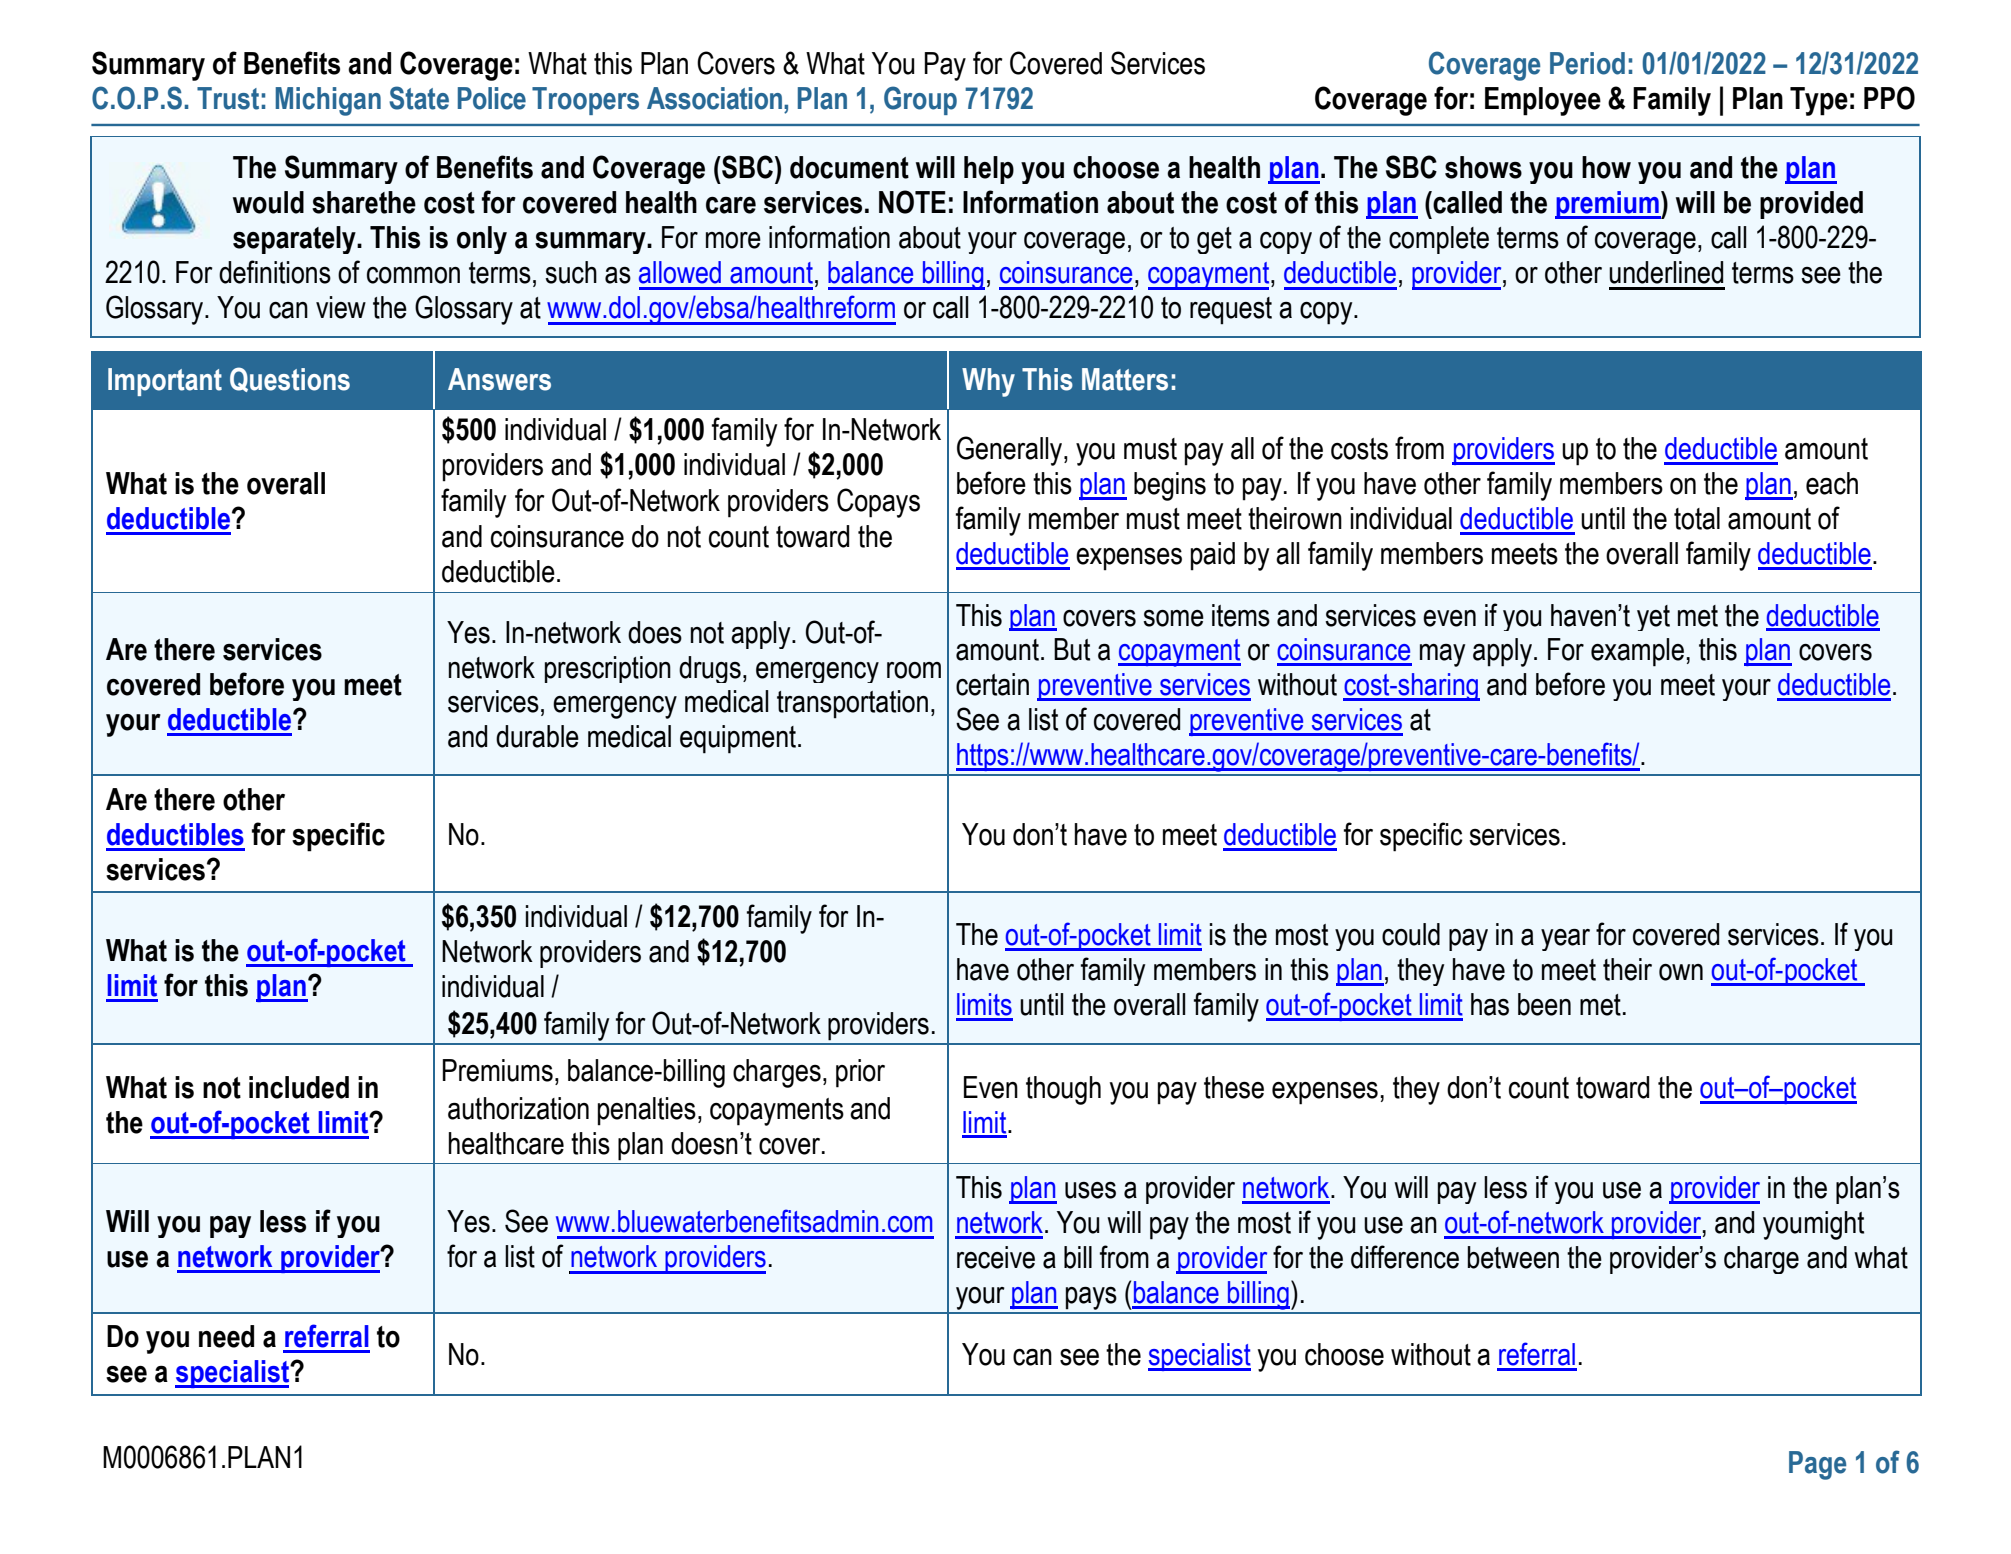 Image resolution: width=2011 pixels, height=1554 pixels. What do you see at coordinates (920, 100) in the image?
I see `Group` at bounding box center [920, 100].
